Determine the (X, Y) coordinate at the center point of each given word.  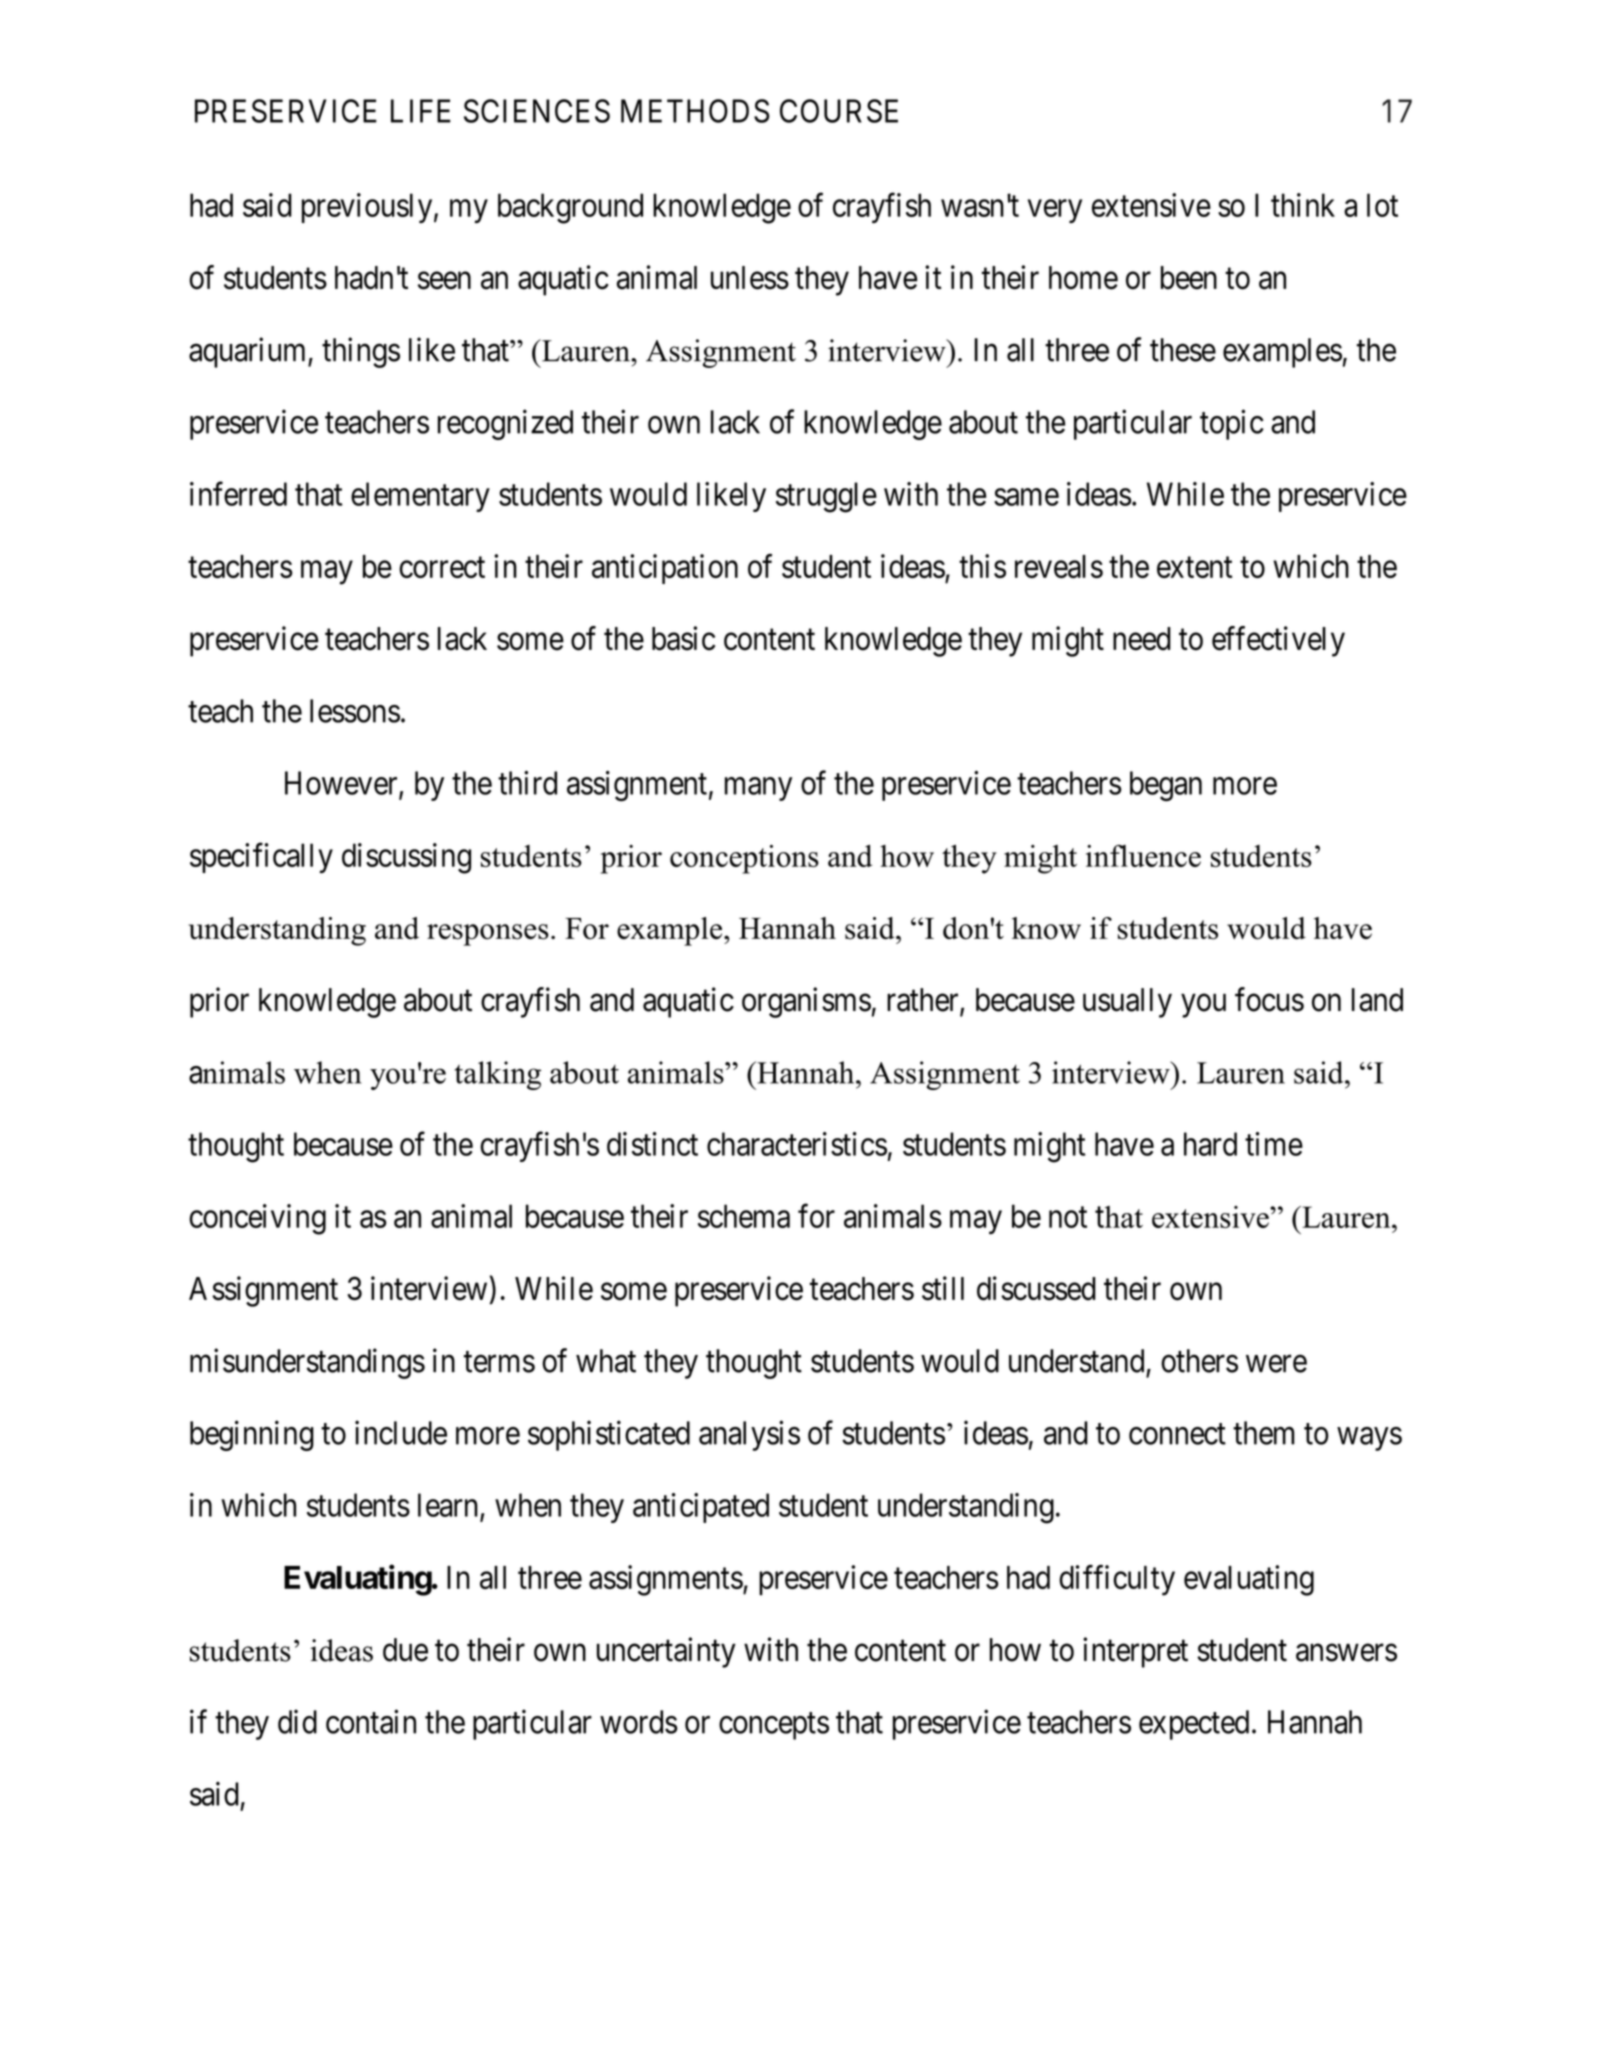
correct (442, 567)
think (1303, 205)
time (1274, 1144)
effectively (1278, 641)
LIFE (421, 111)
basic (683, 638)
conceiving (257, 1219)
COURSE (839, 111)
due (405, 1650)
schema (744, 1216)
